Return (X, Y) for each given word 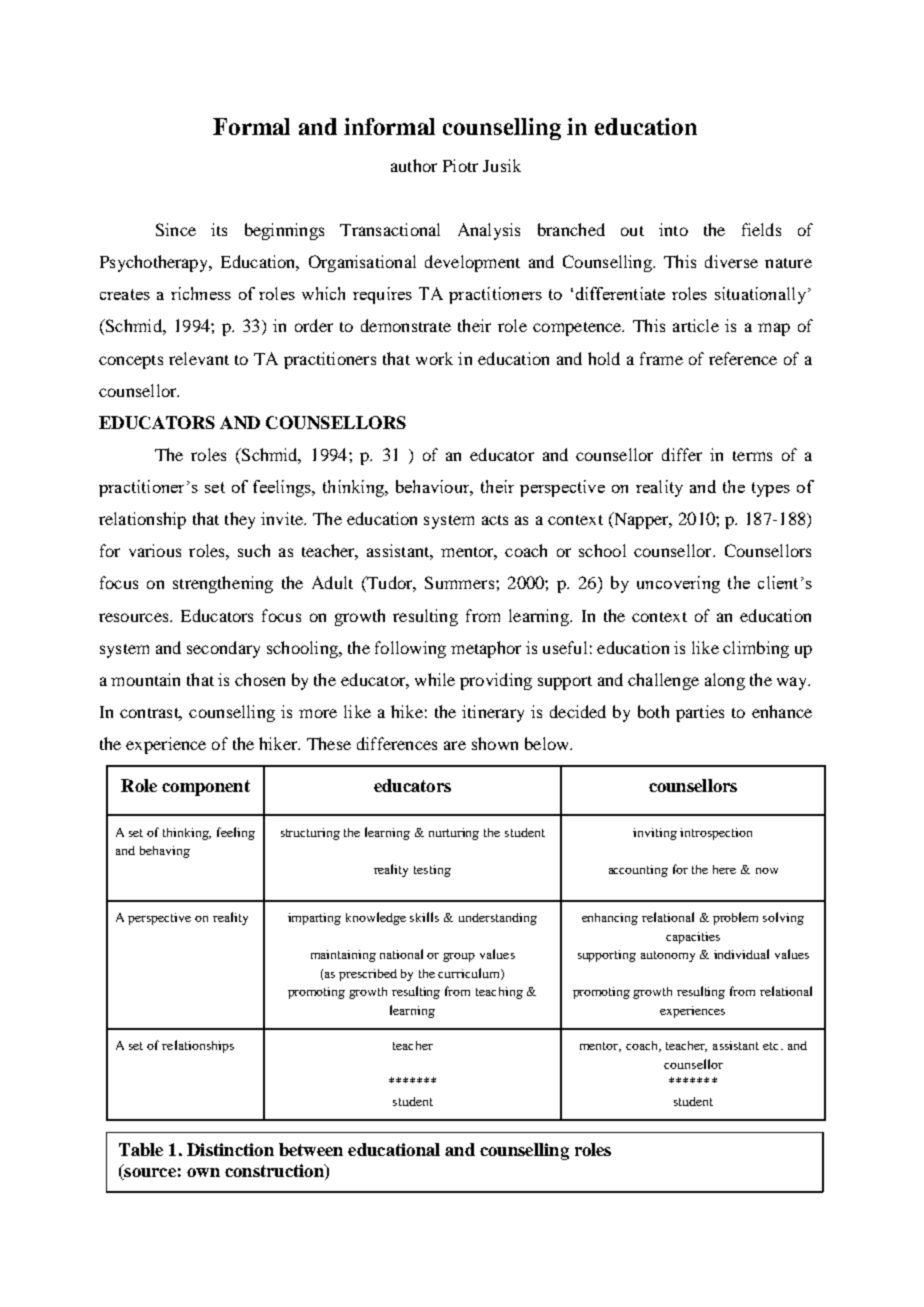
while (435, 679)
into (673, 229)
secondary (223, 649)
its (219, 229)
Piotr (460, 165)
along (725, 681)
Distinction (230, 1149)
